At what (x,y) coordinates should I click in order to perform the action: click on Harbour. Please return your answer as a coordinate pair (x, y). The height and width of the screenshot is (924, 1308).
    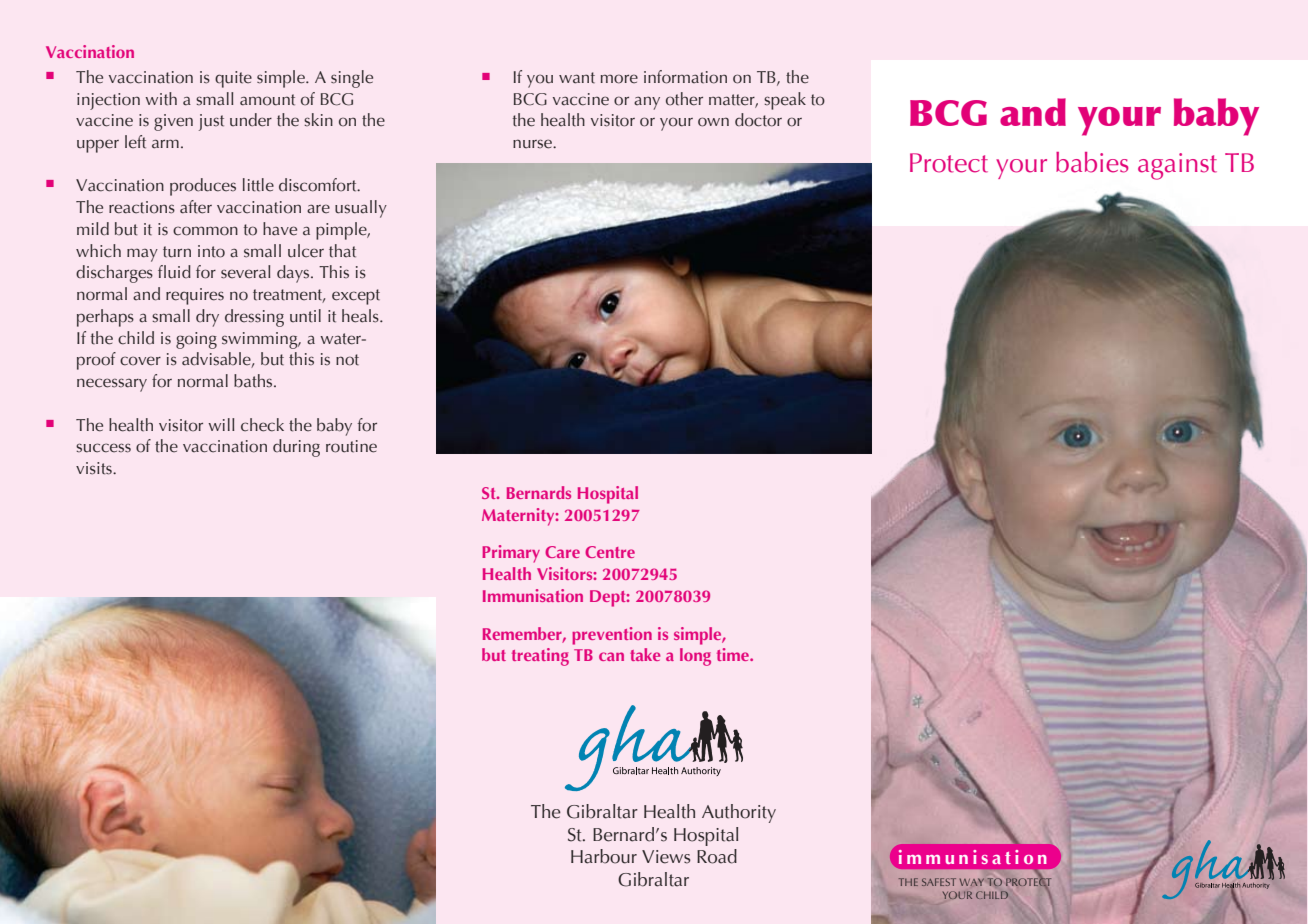
    Looking at the image, I should click on (604, 856).
